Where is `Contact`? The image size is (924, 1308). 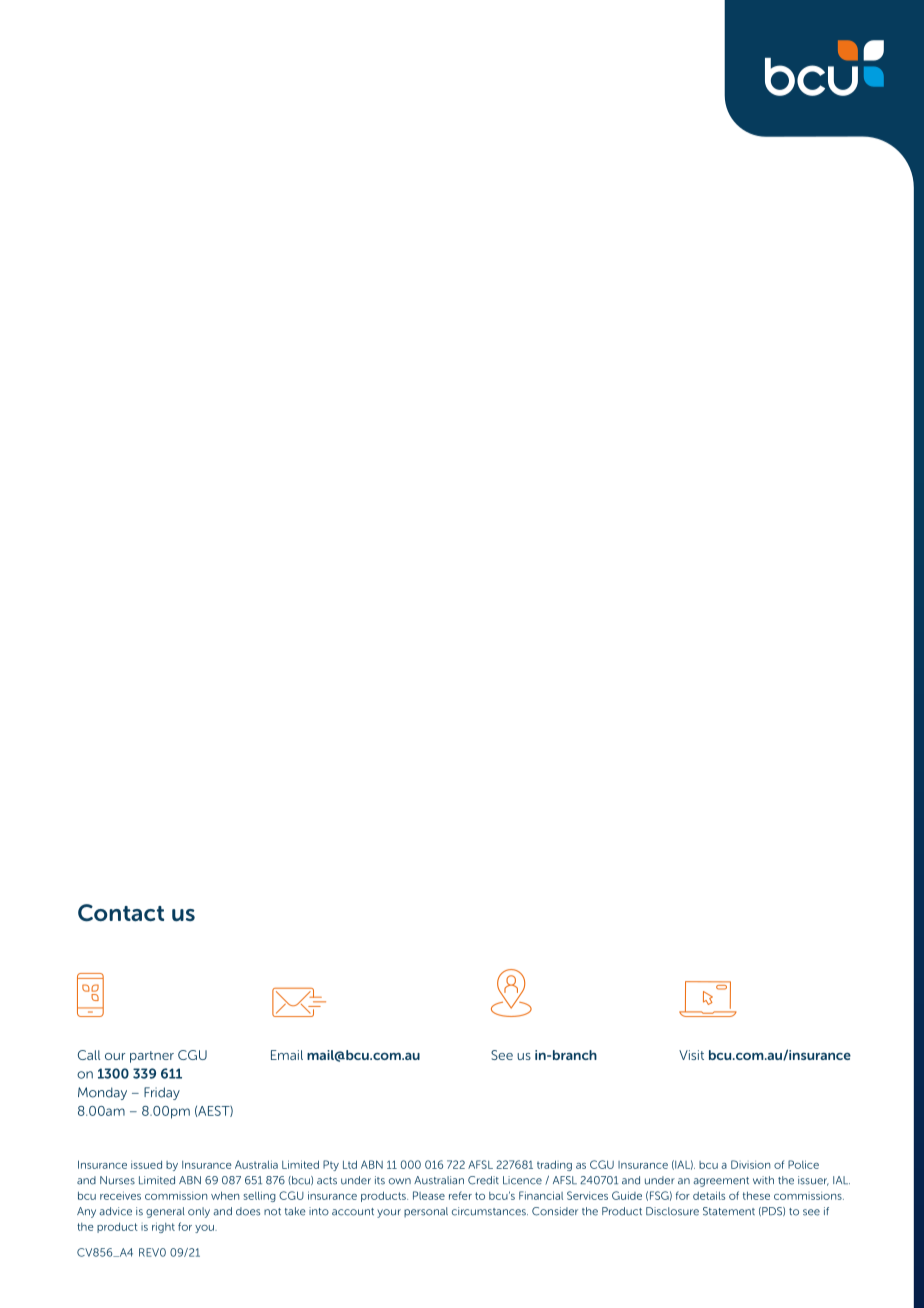 Contact is located at coordinates (121, 913).
